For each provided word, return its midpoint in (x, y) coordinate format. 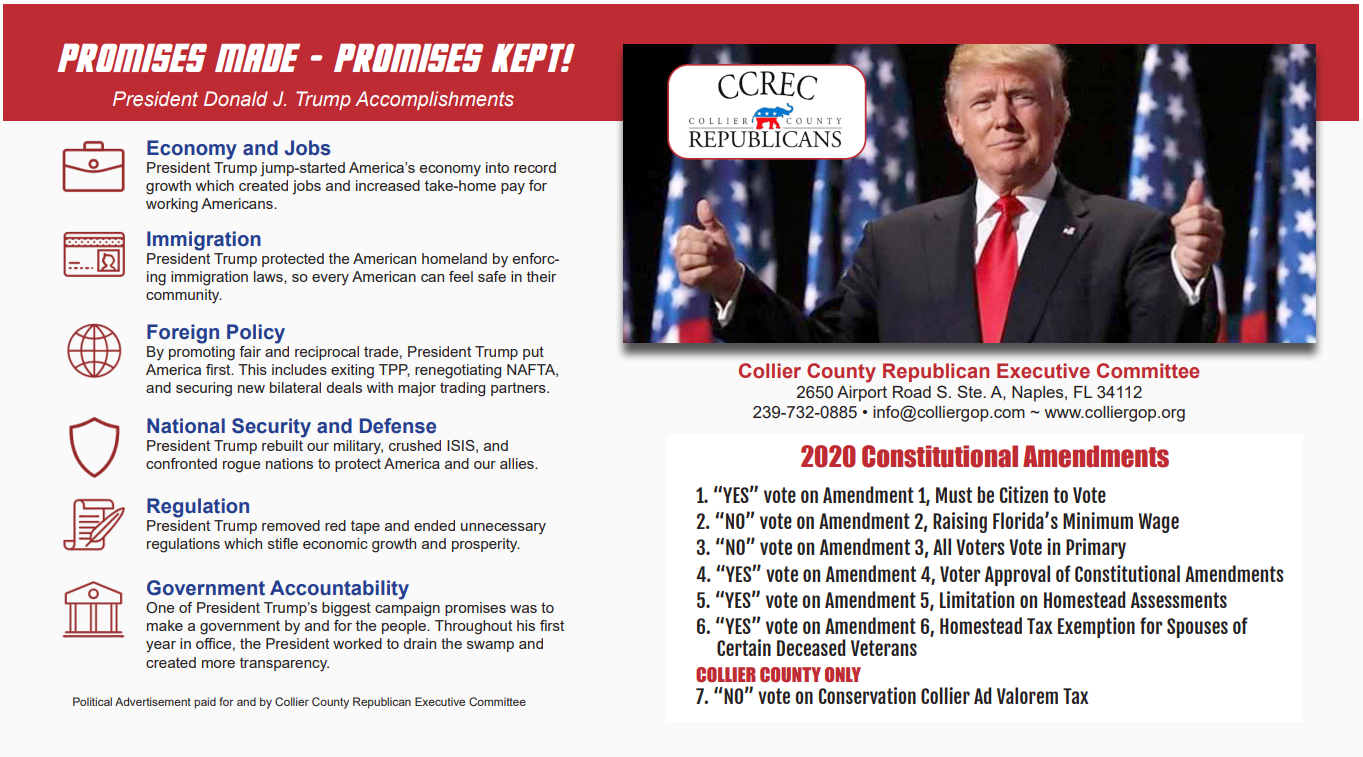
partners (519, 389)
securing (204, 389)
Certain (744, 647)
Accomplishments (434, 100)
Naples (1039, 394)
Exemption (1096, 627)
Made (257, 57)
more (218, 664)
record (535, 167)
